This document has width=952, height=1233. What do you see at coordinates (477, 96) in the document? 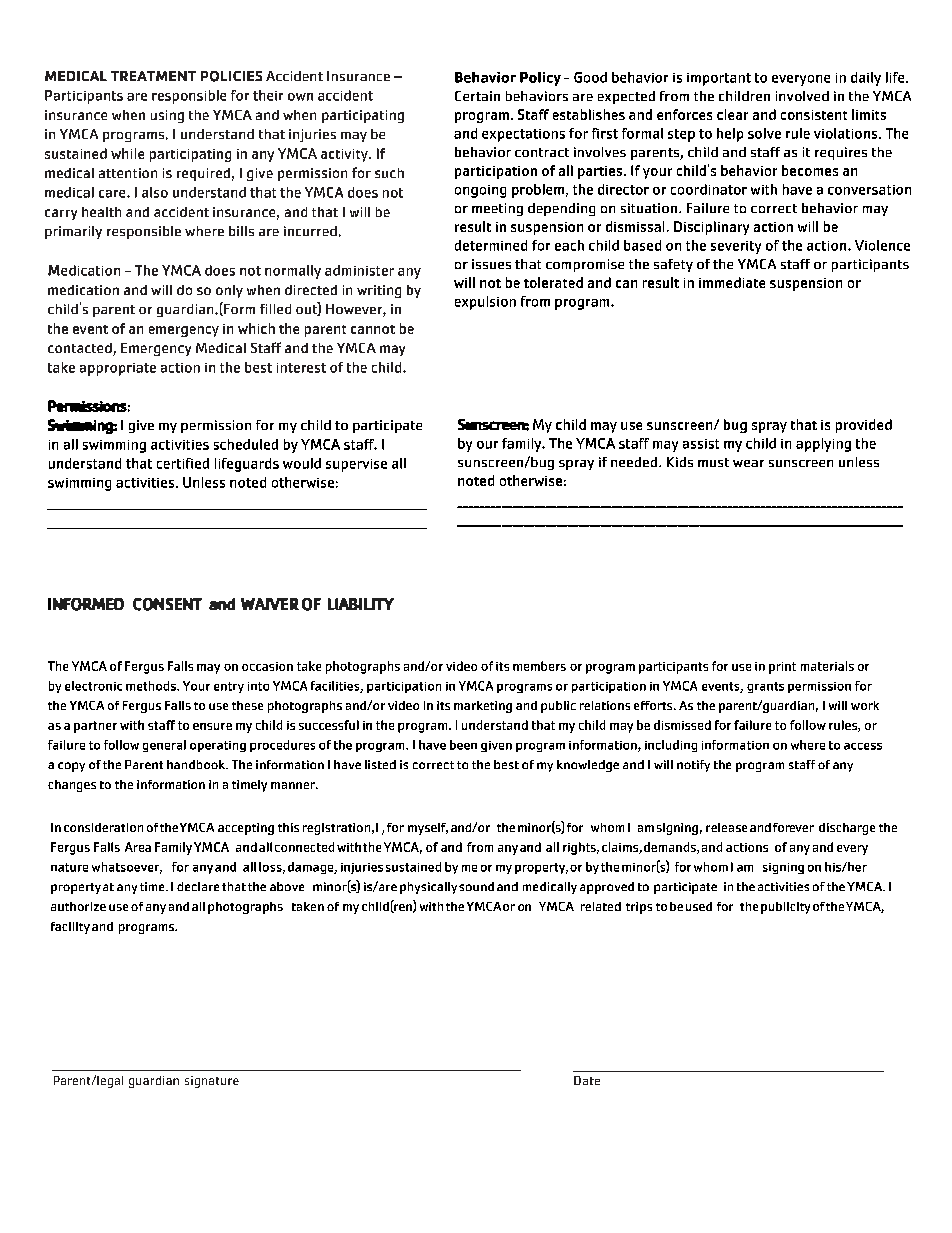
I see `Certain` at bounding box center [477, 96].
